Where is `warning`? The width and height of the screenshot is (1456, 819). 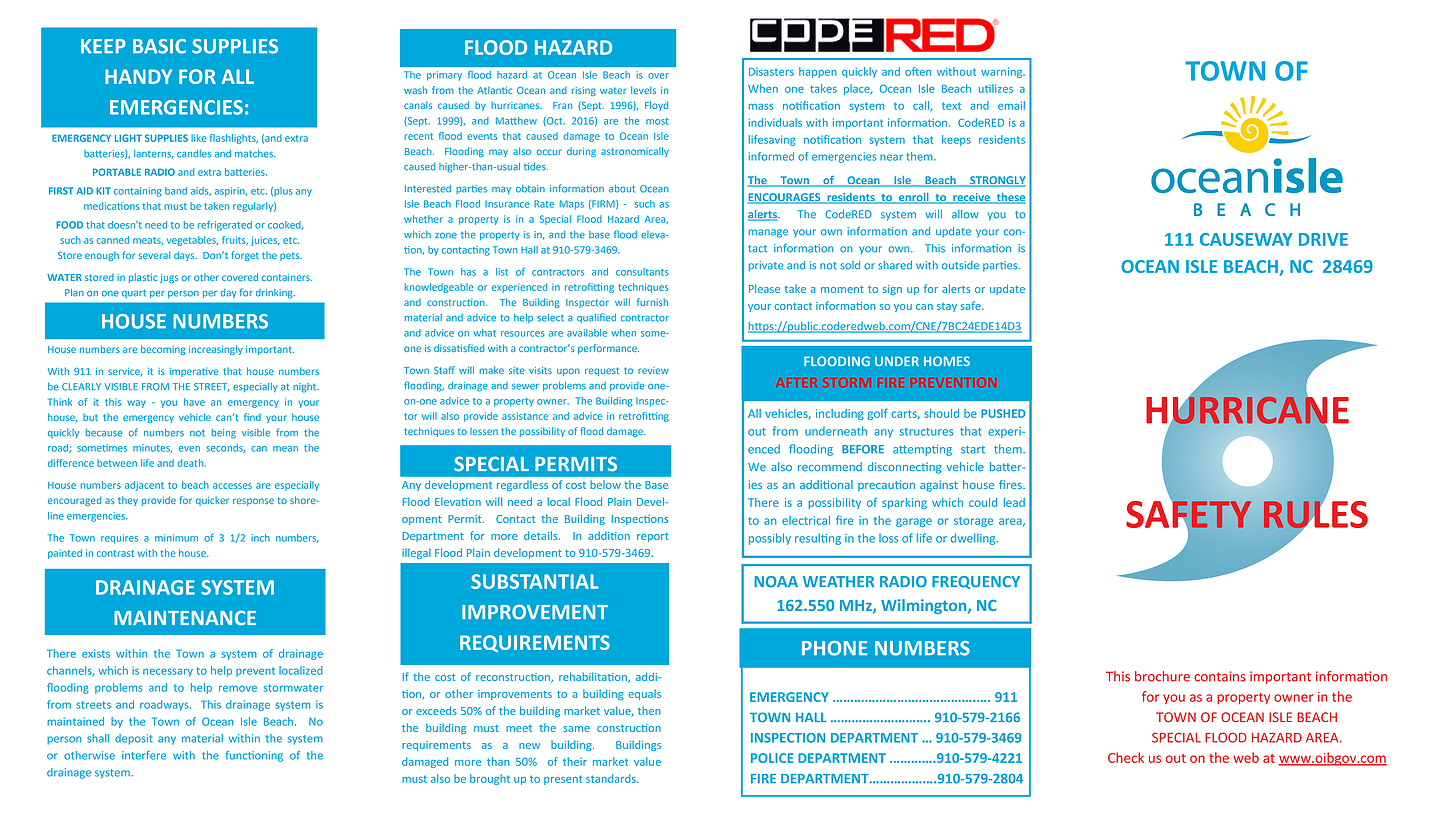 warning is located at coordinates (1003, 72).
